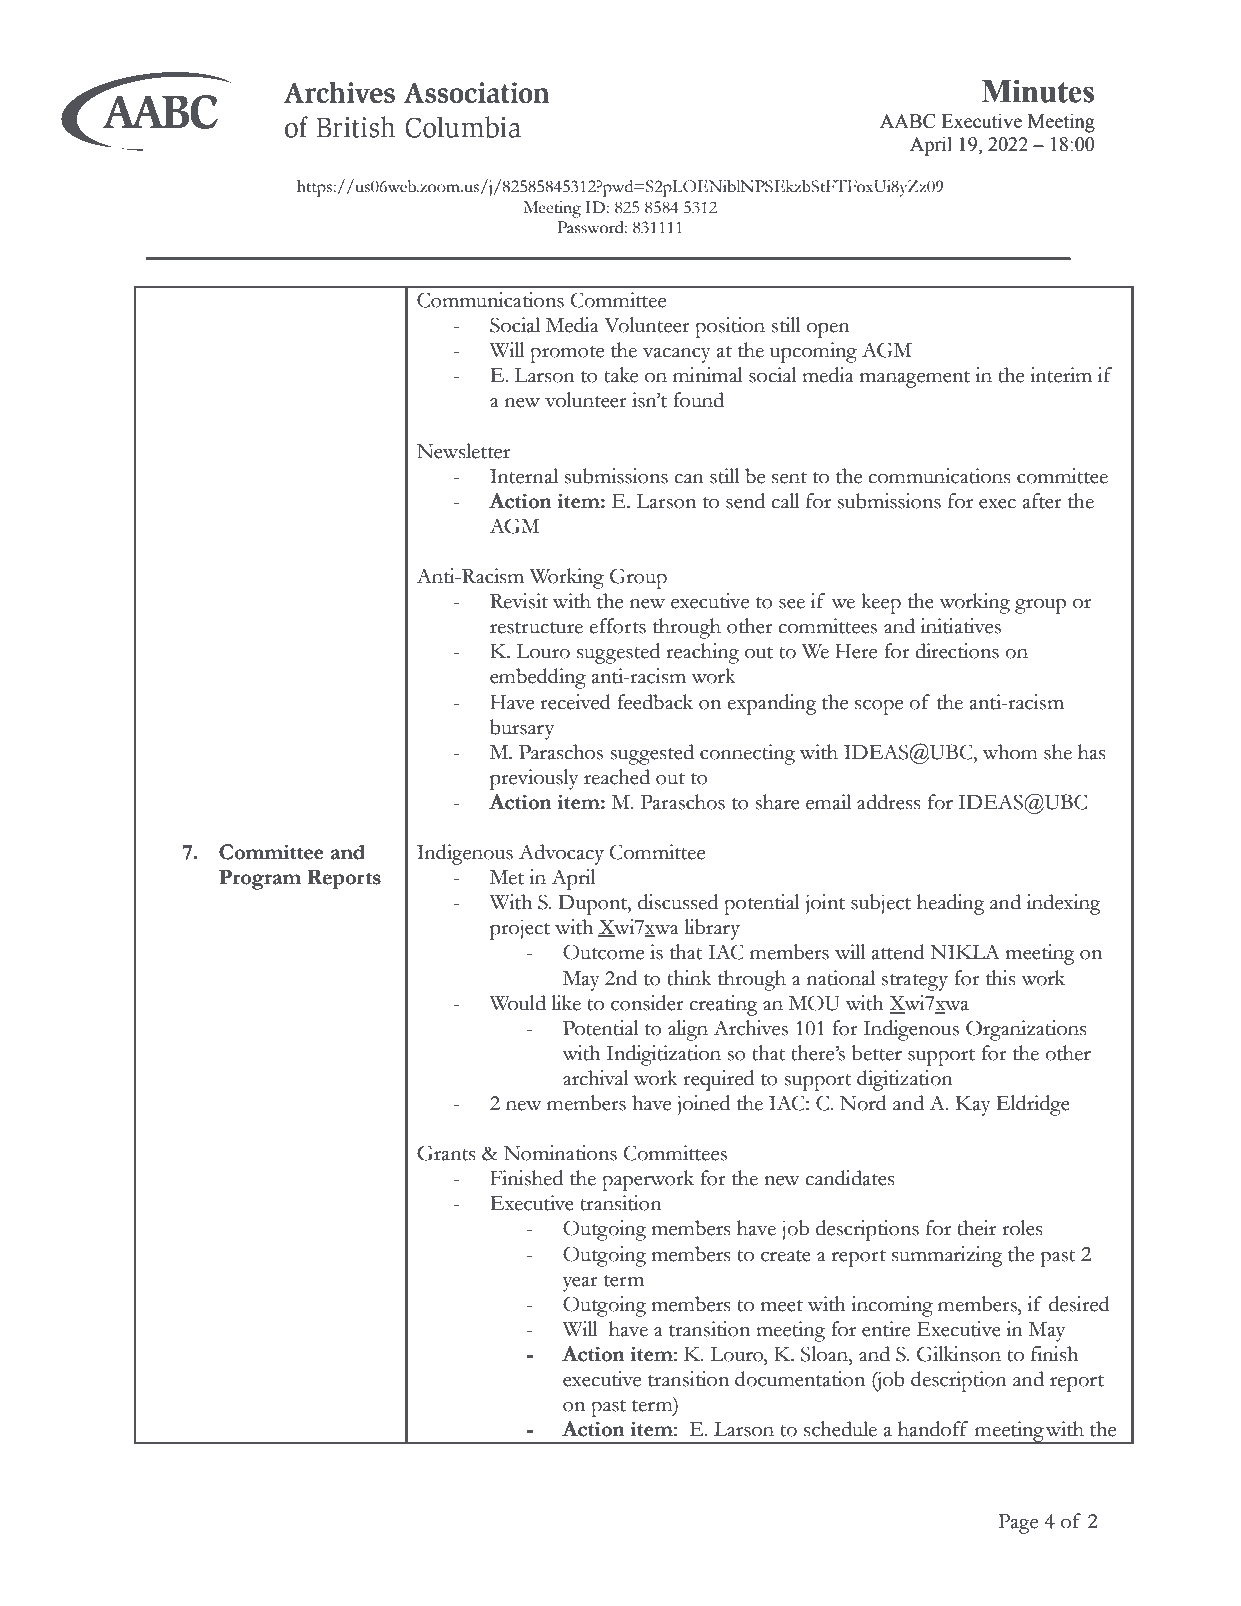 This page has width=1241, height=1606. I want to click on Kay, so click(973, 1106).
